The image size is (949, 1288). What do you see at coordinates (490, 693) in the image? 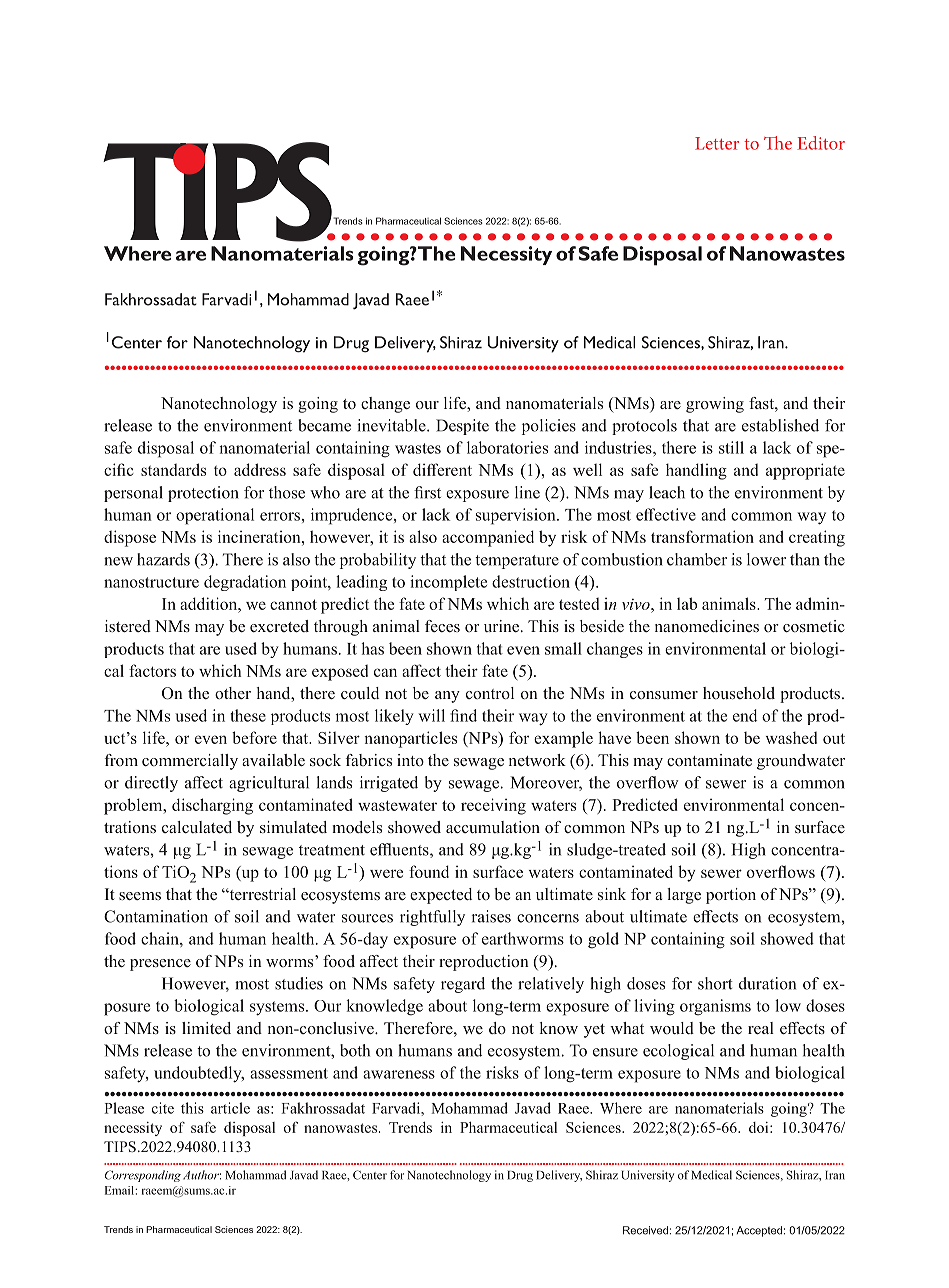
I see `control` at bounding box center [490, 693].
